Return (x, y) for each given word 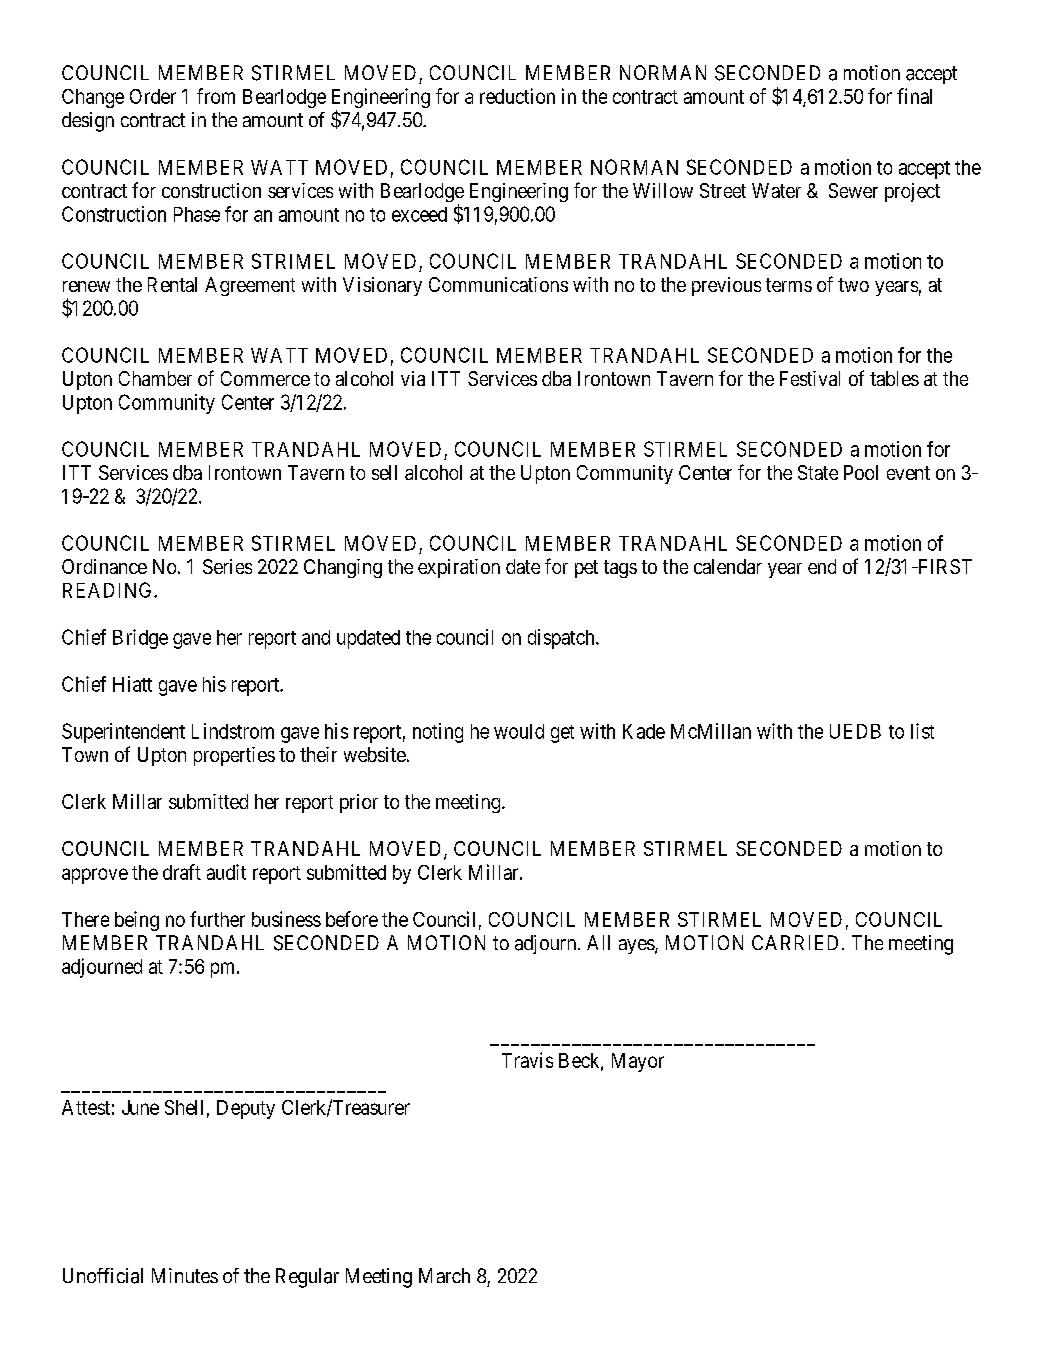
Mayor (638, 1062)
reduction (517, 96)
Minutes (185, 1275)
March (444, 1275)
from (216, 96)
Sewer (853, 190)
